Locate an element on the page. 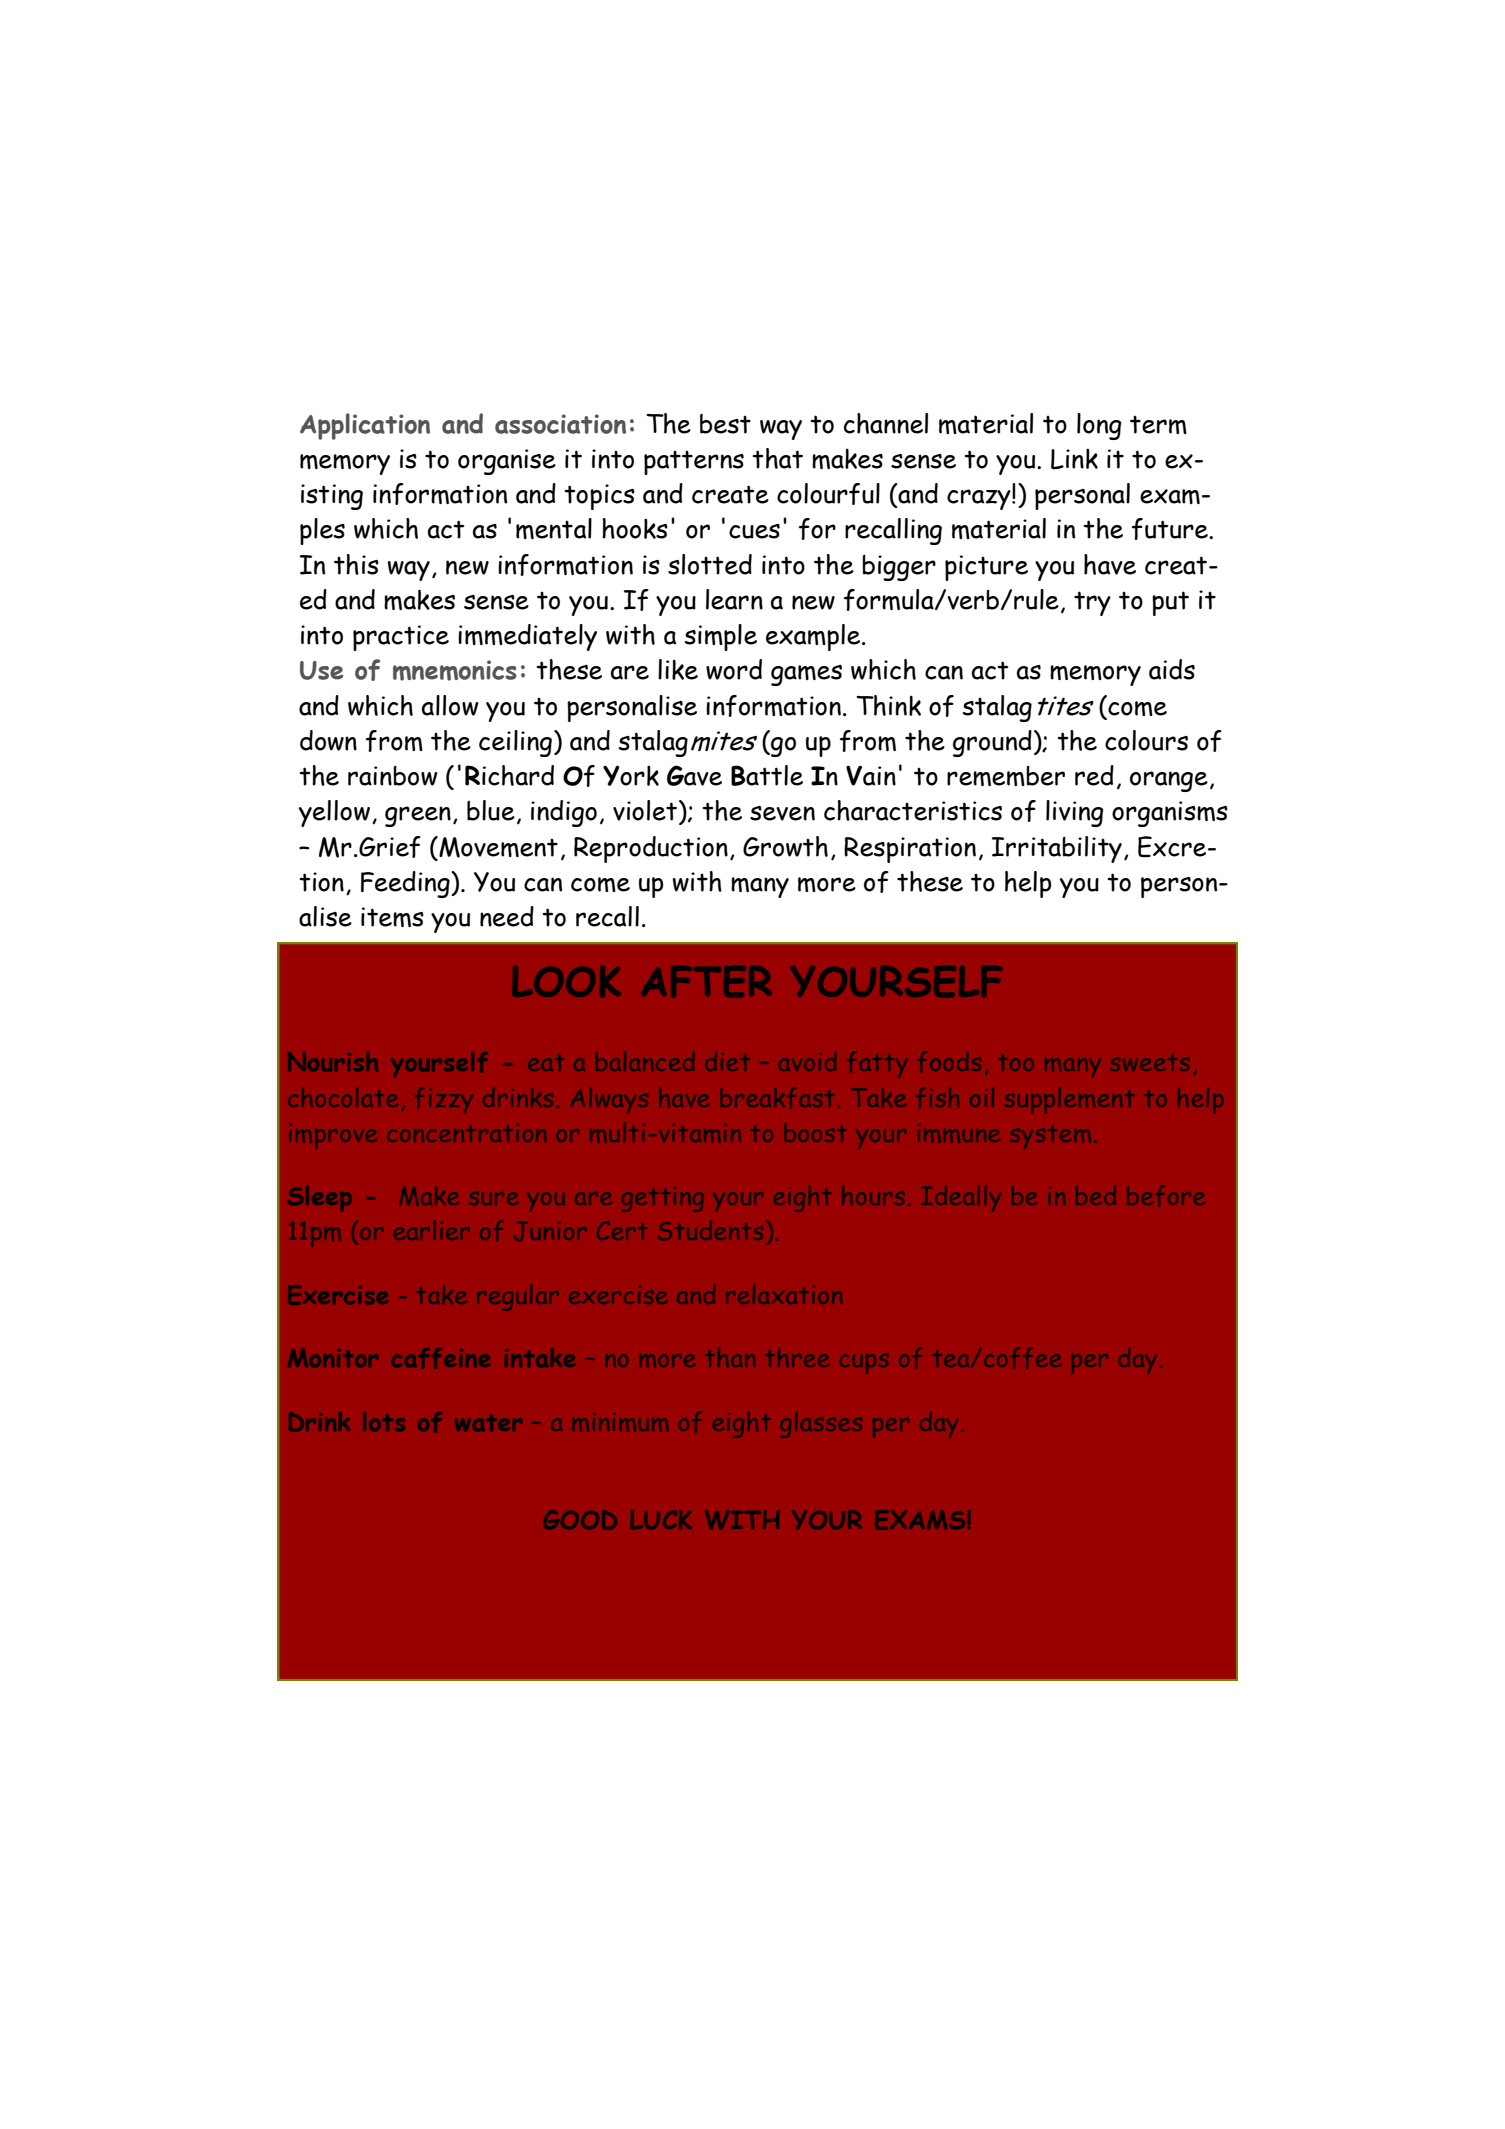 This image has height=2129, width=1505. Link is located at coordinates (1074, 458).
